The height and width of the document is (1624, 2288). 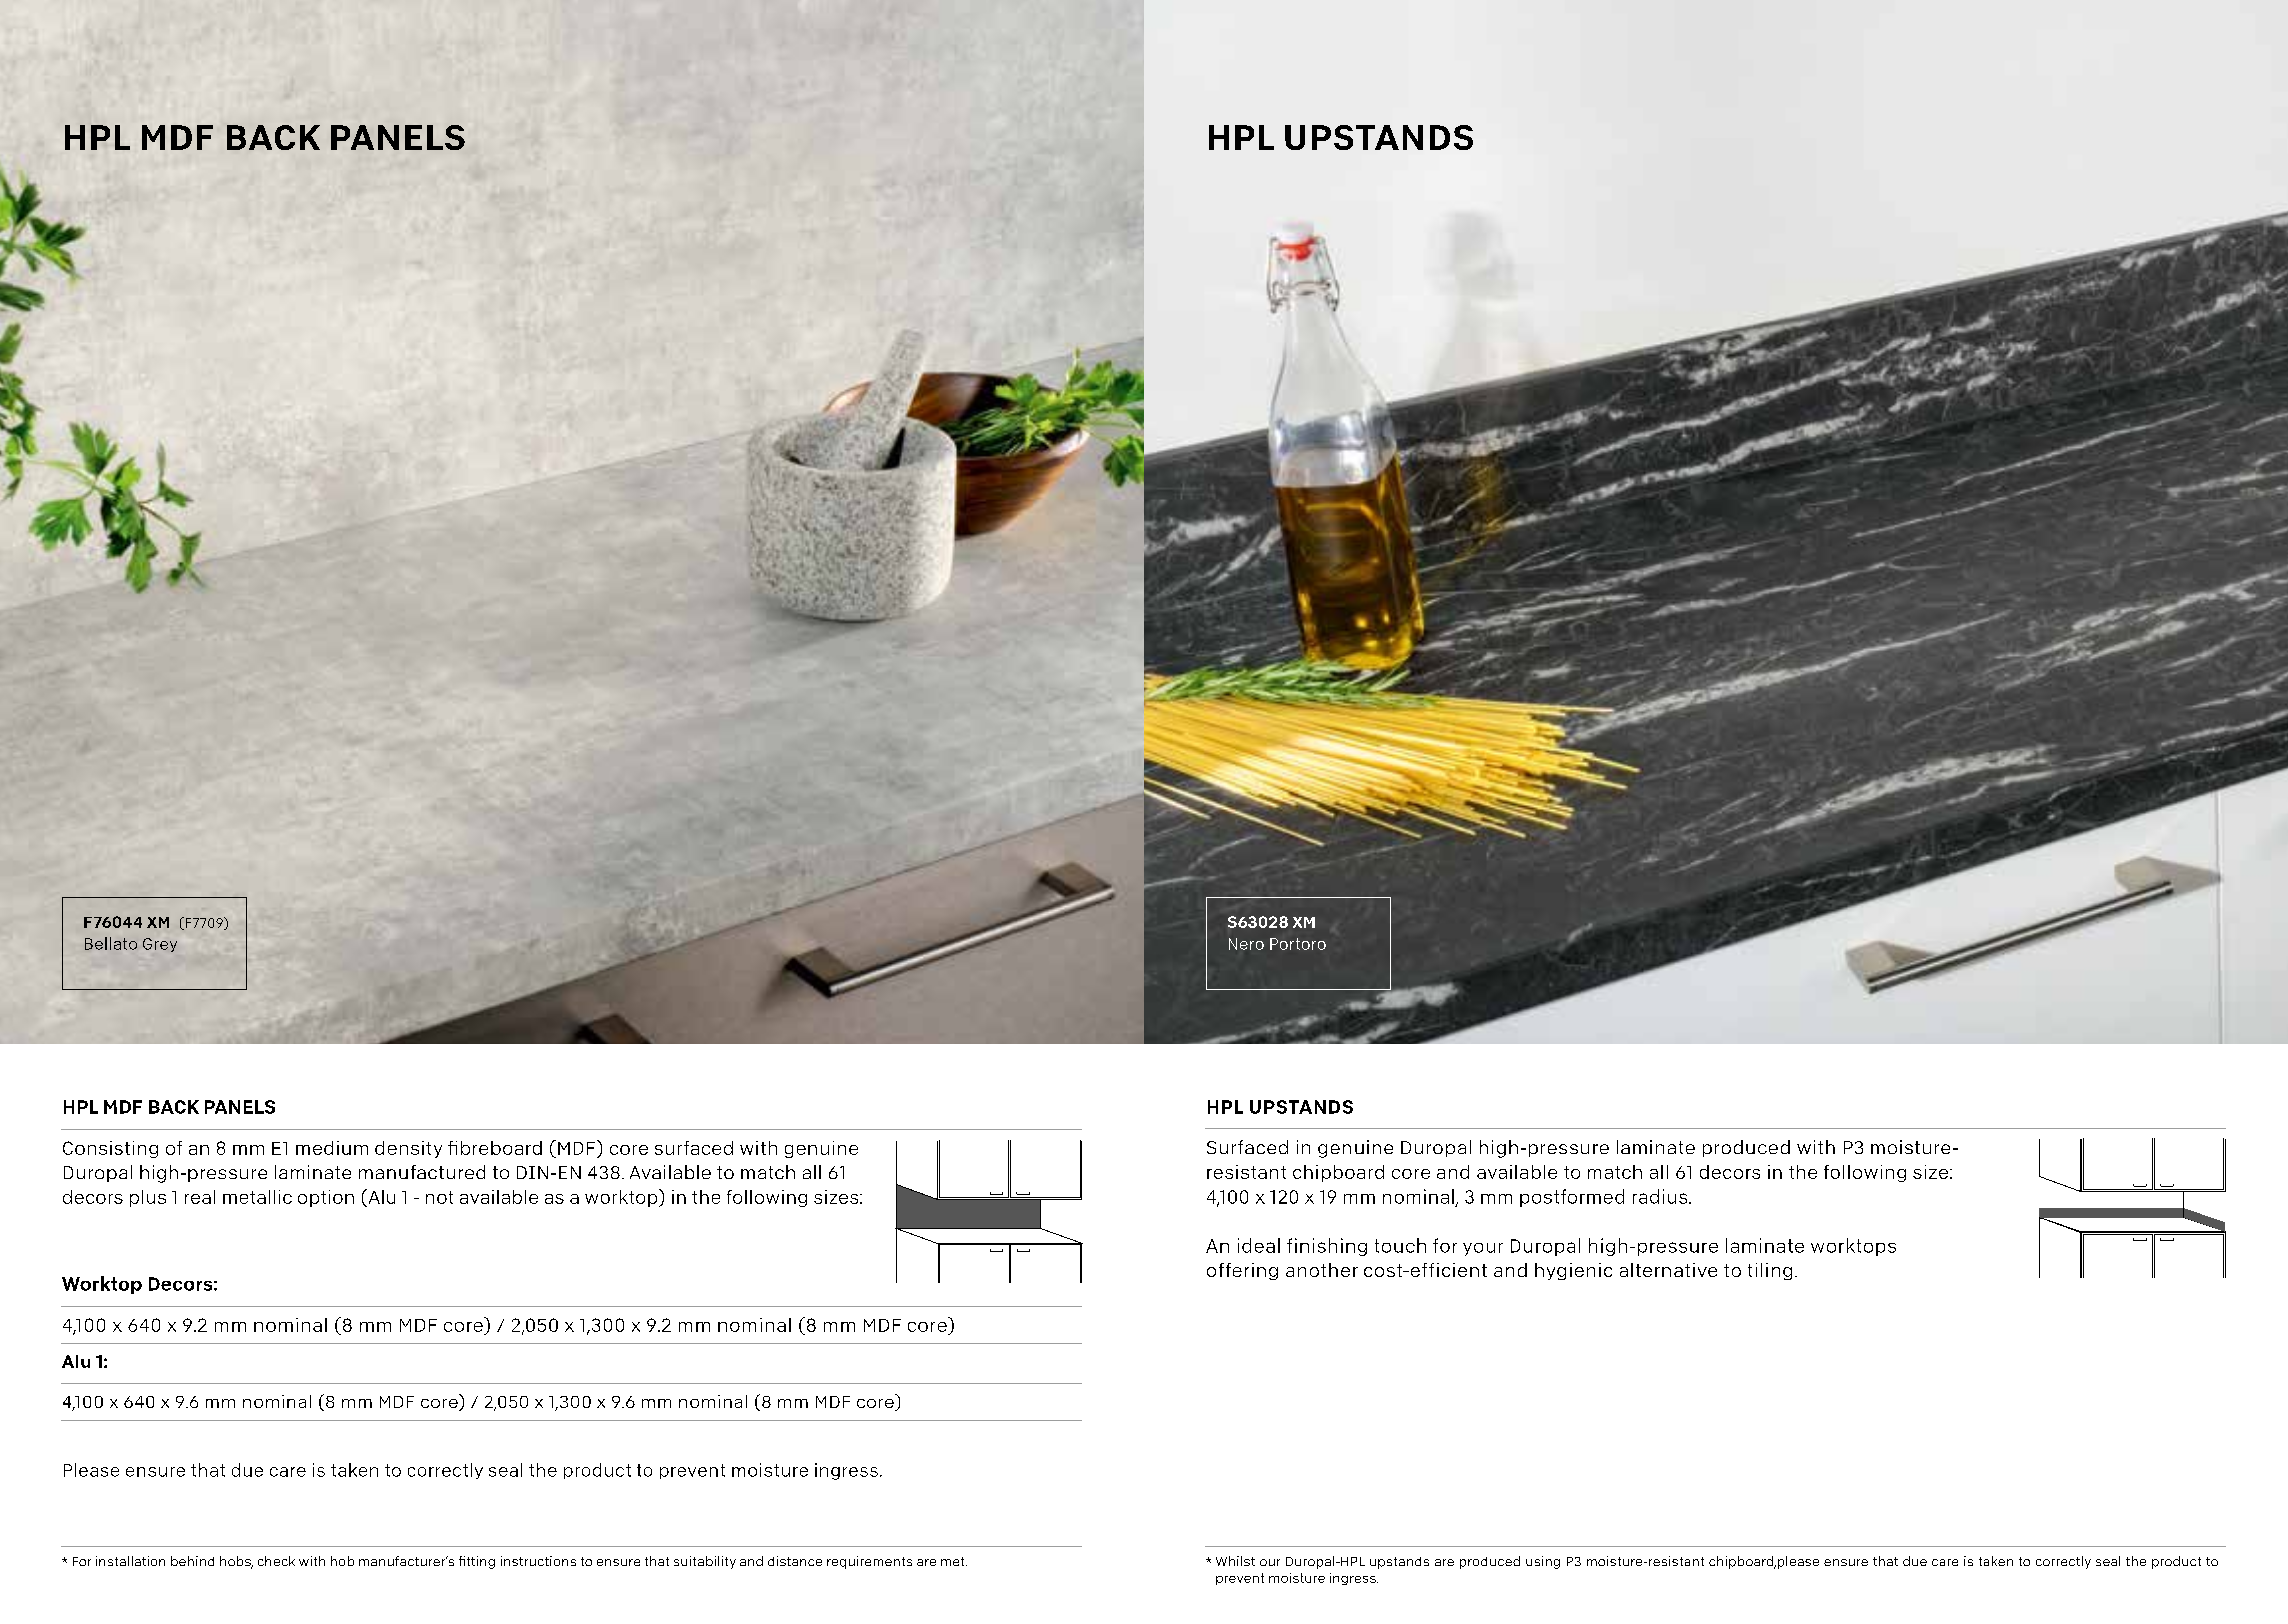 I want to click on Grey, so click(x=160, y=945).
